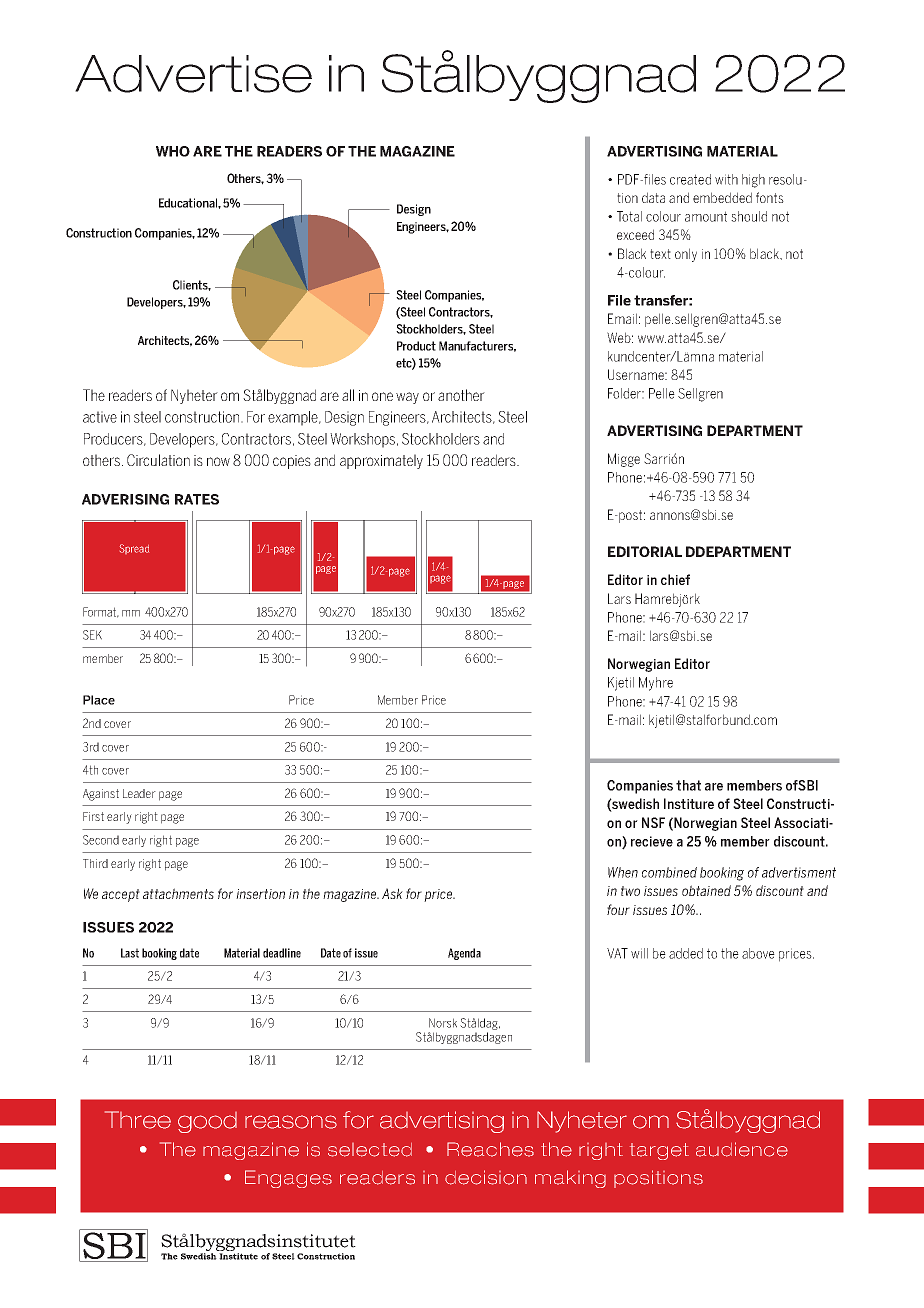 This page has width=924, height=1308. I want to click on approximately, so click(381, 461).
